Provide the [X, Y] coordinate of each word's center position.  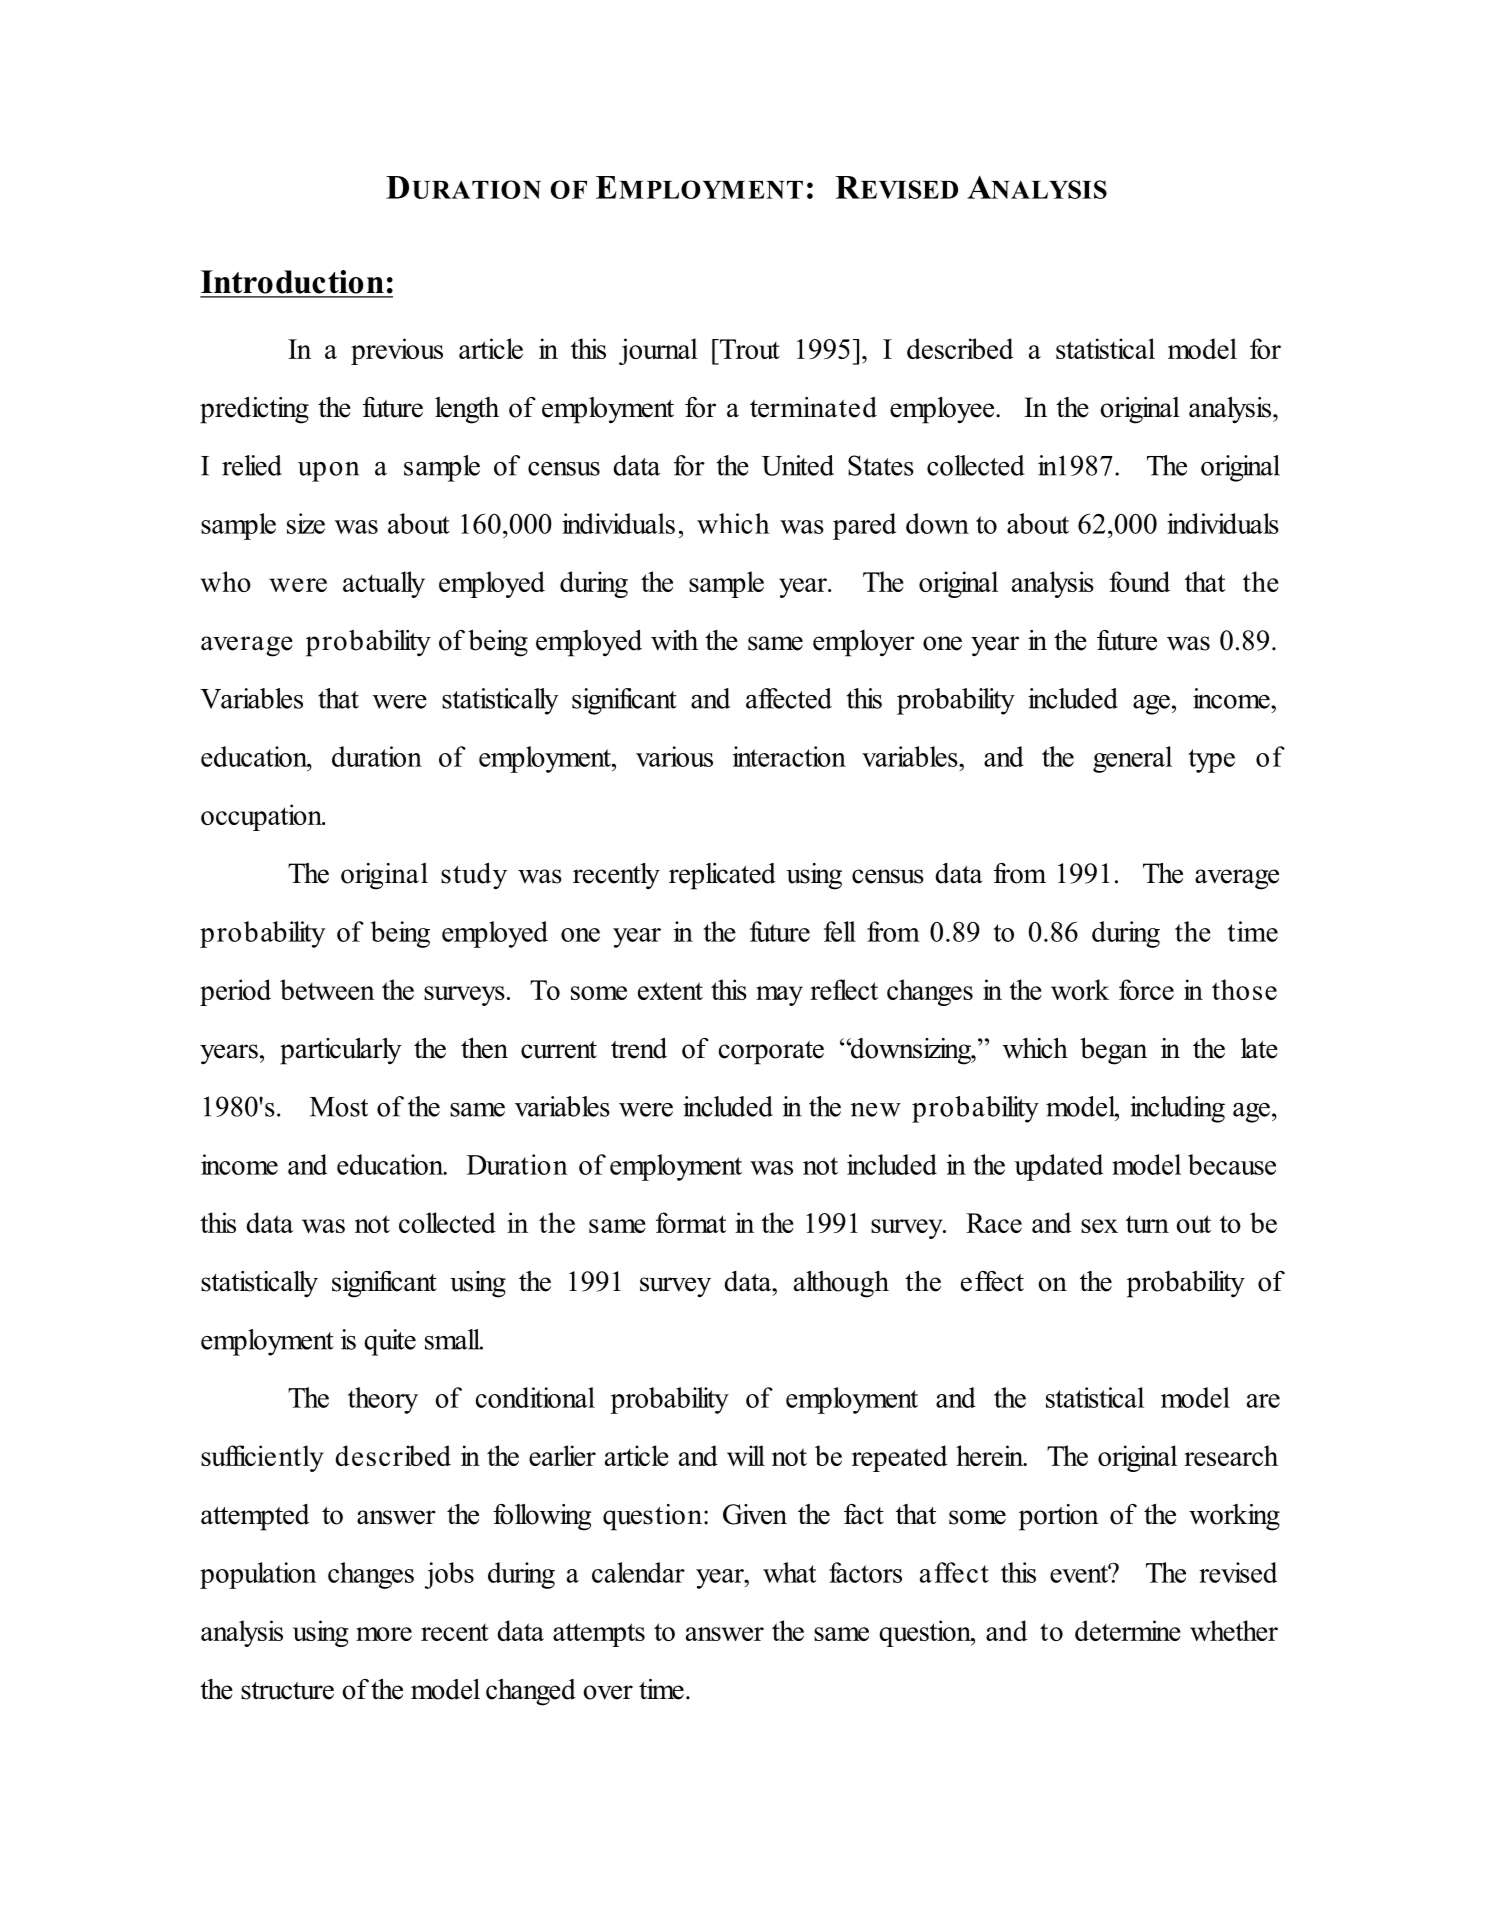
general [1132, 759]
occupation [262, 817]
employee [943, 410]
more [384, 1634]
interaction [789, 756]
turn [1147, 1224]
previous [397, 351]
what [789, 1572]
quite [390, 1342]
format [691, 1222]
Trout [749, 349]
